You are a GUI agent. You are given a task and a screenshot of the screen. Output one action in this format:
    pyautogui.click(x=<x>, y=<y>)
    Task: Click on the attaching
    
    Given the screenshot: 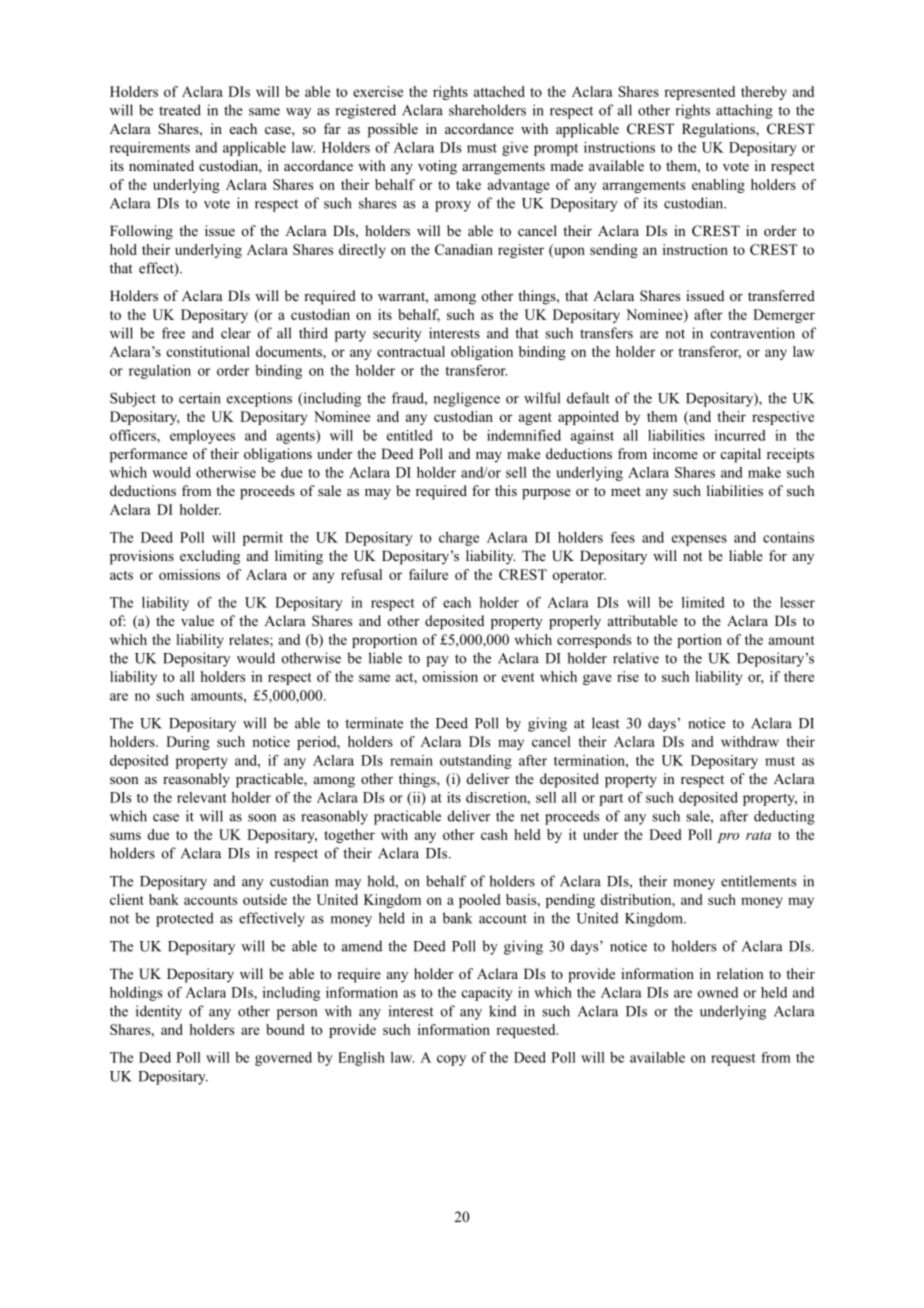 What is the action you would take?
    pyautogui.click(x=744, y=111)
